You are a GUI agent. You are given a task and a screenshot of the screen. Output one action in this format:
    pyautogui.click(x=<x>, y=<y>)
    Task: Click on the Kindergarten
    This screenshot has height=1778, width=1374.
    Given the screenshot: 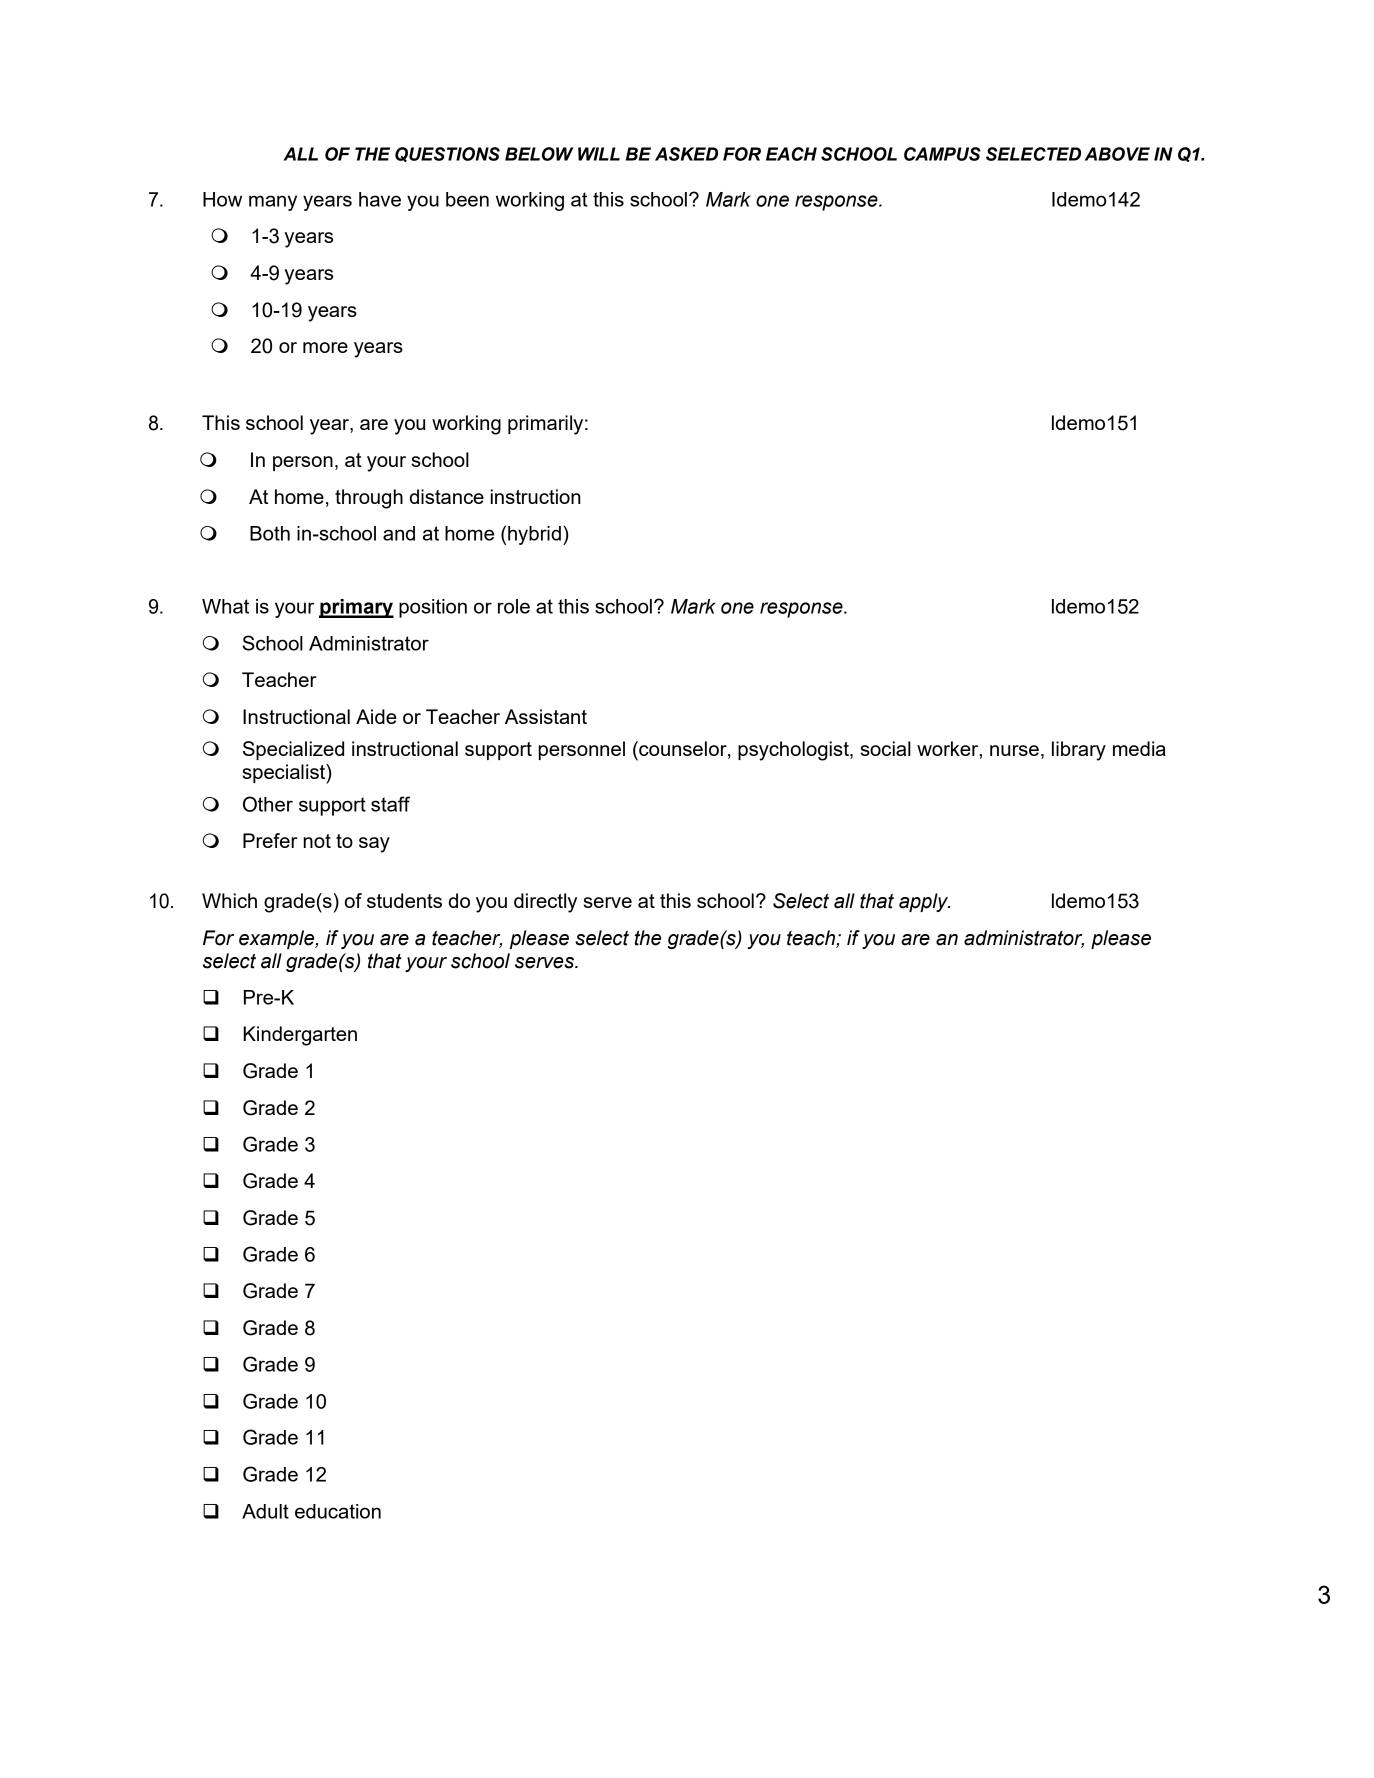 What is the action you would take?
    pyautogui.click(x=300, y=1036)
